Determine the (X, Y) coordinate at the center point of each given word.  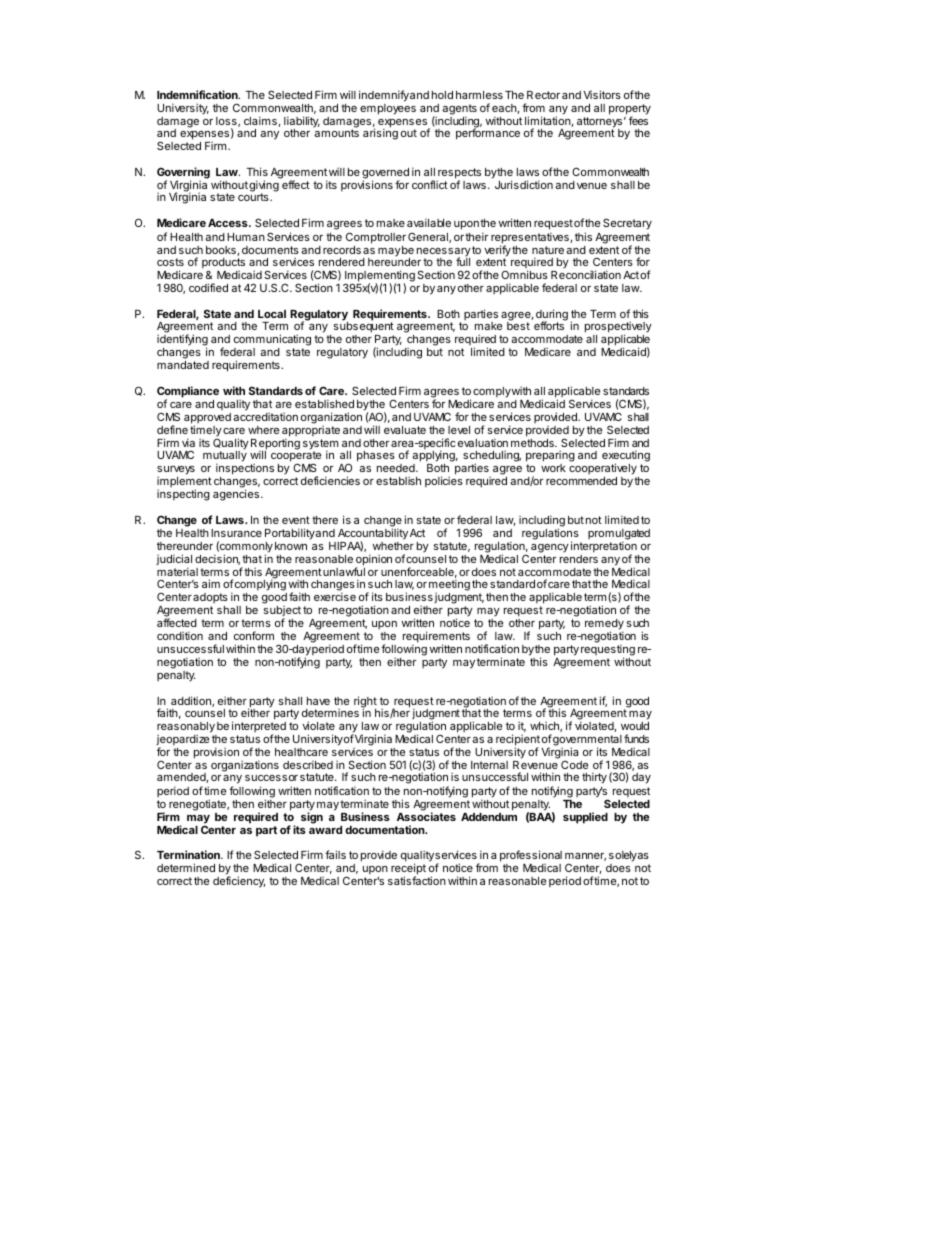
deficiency (239, 882)
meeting (449, 586)
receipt (408, 870)
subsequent (364, 326)
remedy (604, 626)
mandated (183, 365)
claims (261, 121)
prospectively (618, 328)
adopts (210, 598)
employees (388, 109)
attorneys (599, 123)
